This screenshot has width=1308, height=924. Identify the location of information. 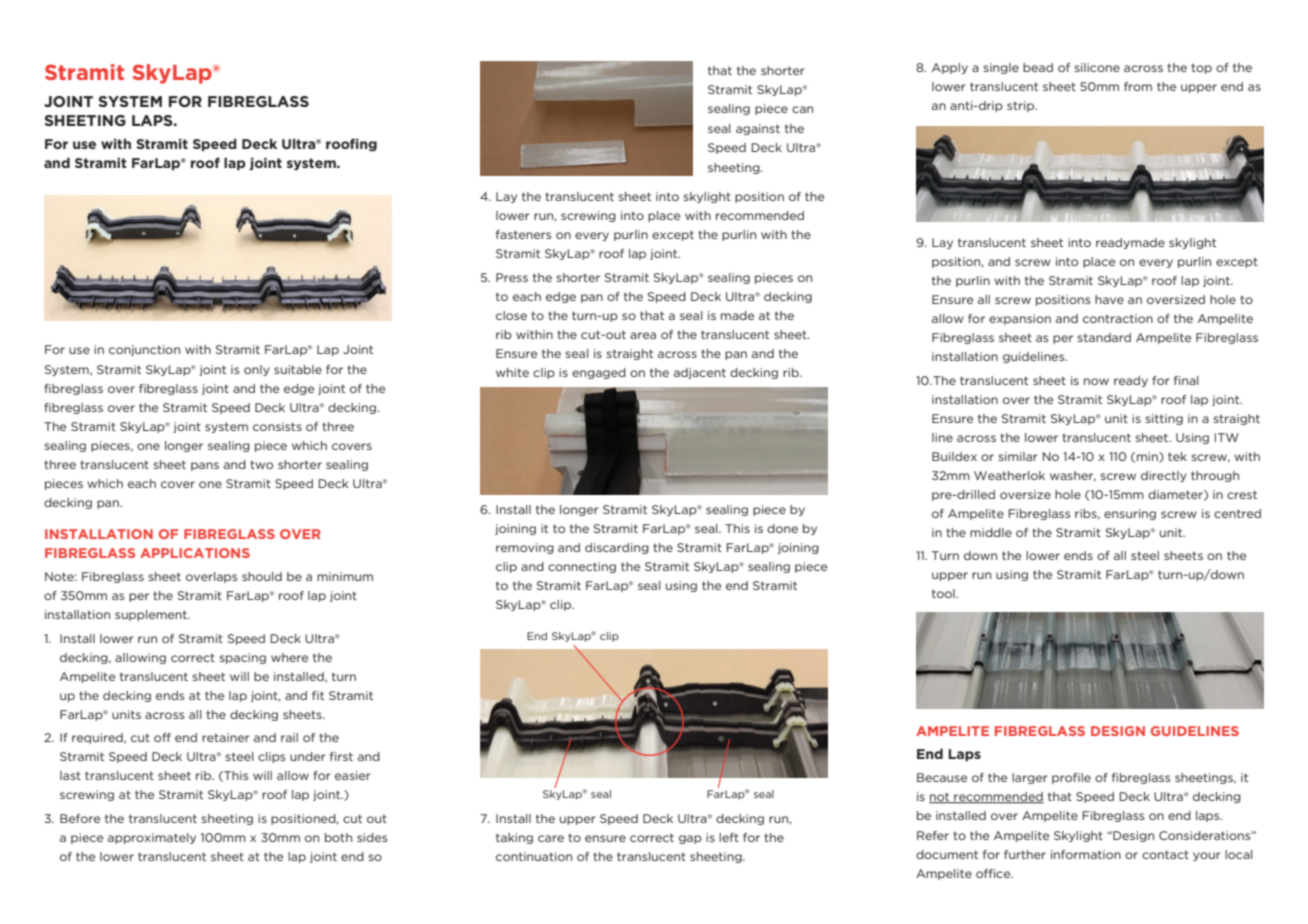
(1086, 854).
